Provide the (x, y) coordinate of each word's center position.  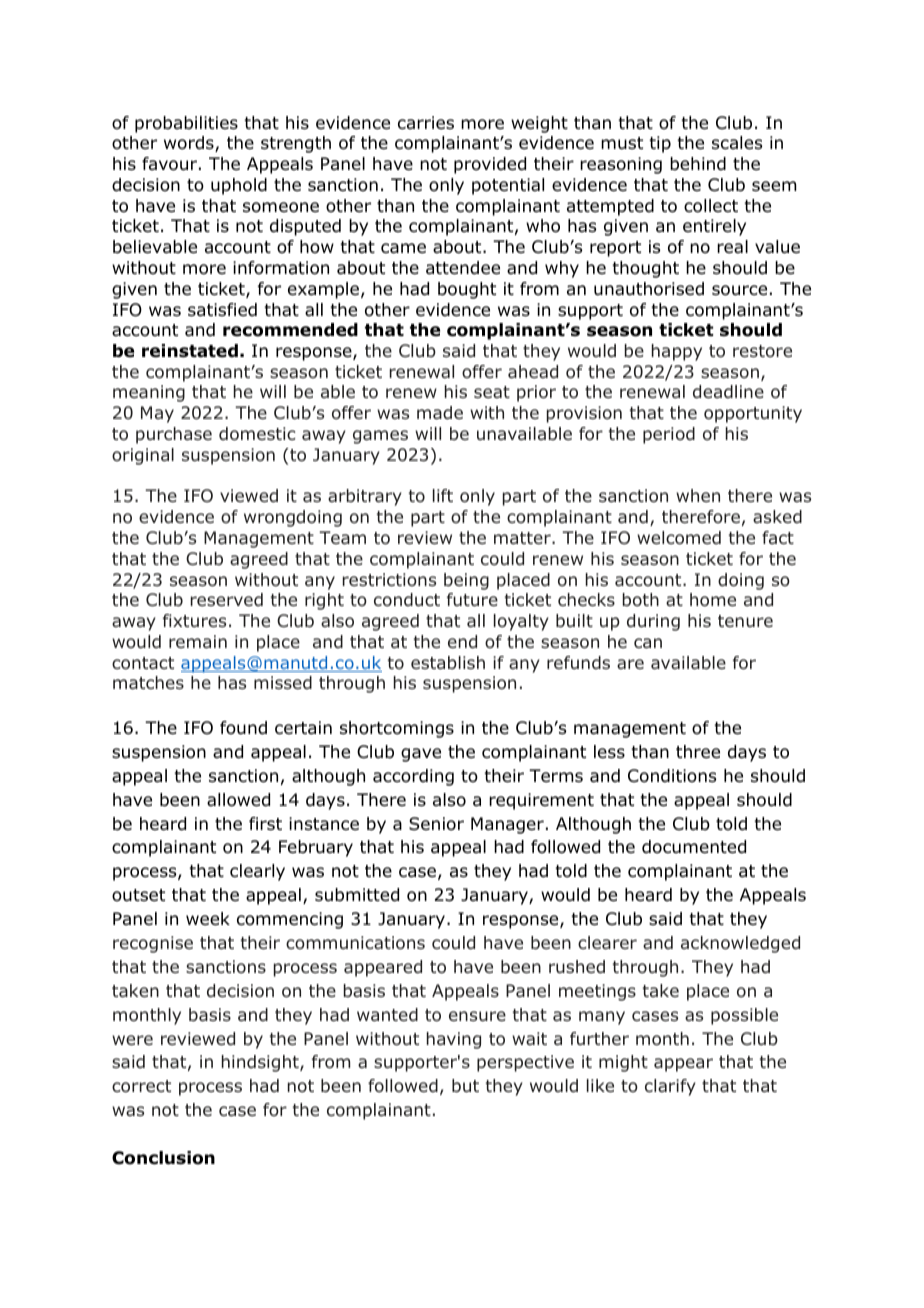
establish (448, 662)
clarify (670, 1087)
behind (698, 164)
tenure (745, 621)
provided (490, 165)
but (465, 1086)
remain (198, 641)
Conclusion (163, 1158)
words (190, 144)
